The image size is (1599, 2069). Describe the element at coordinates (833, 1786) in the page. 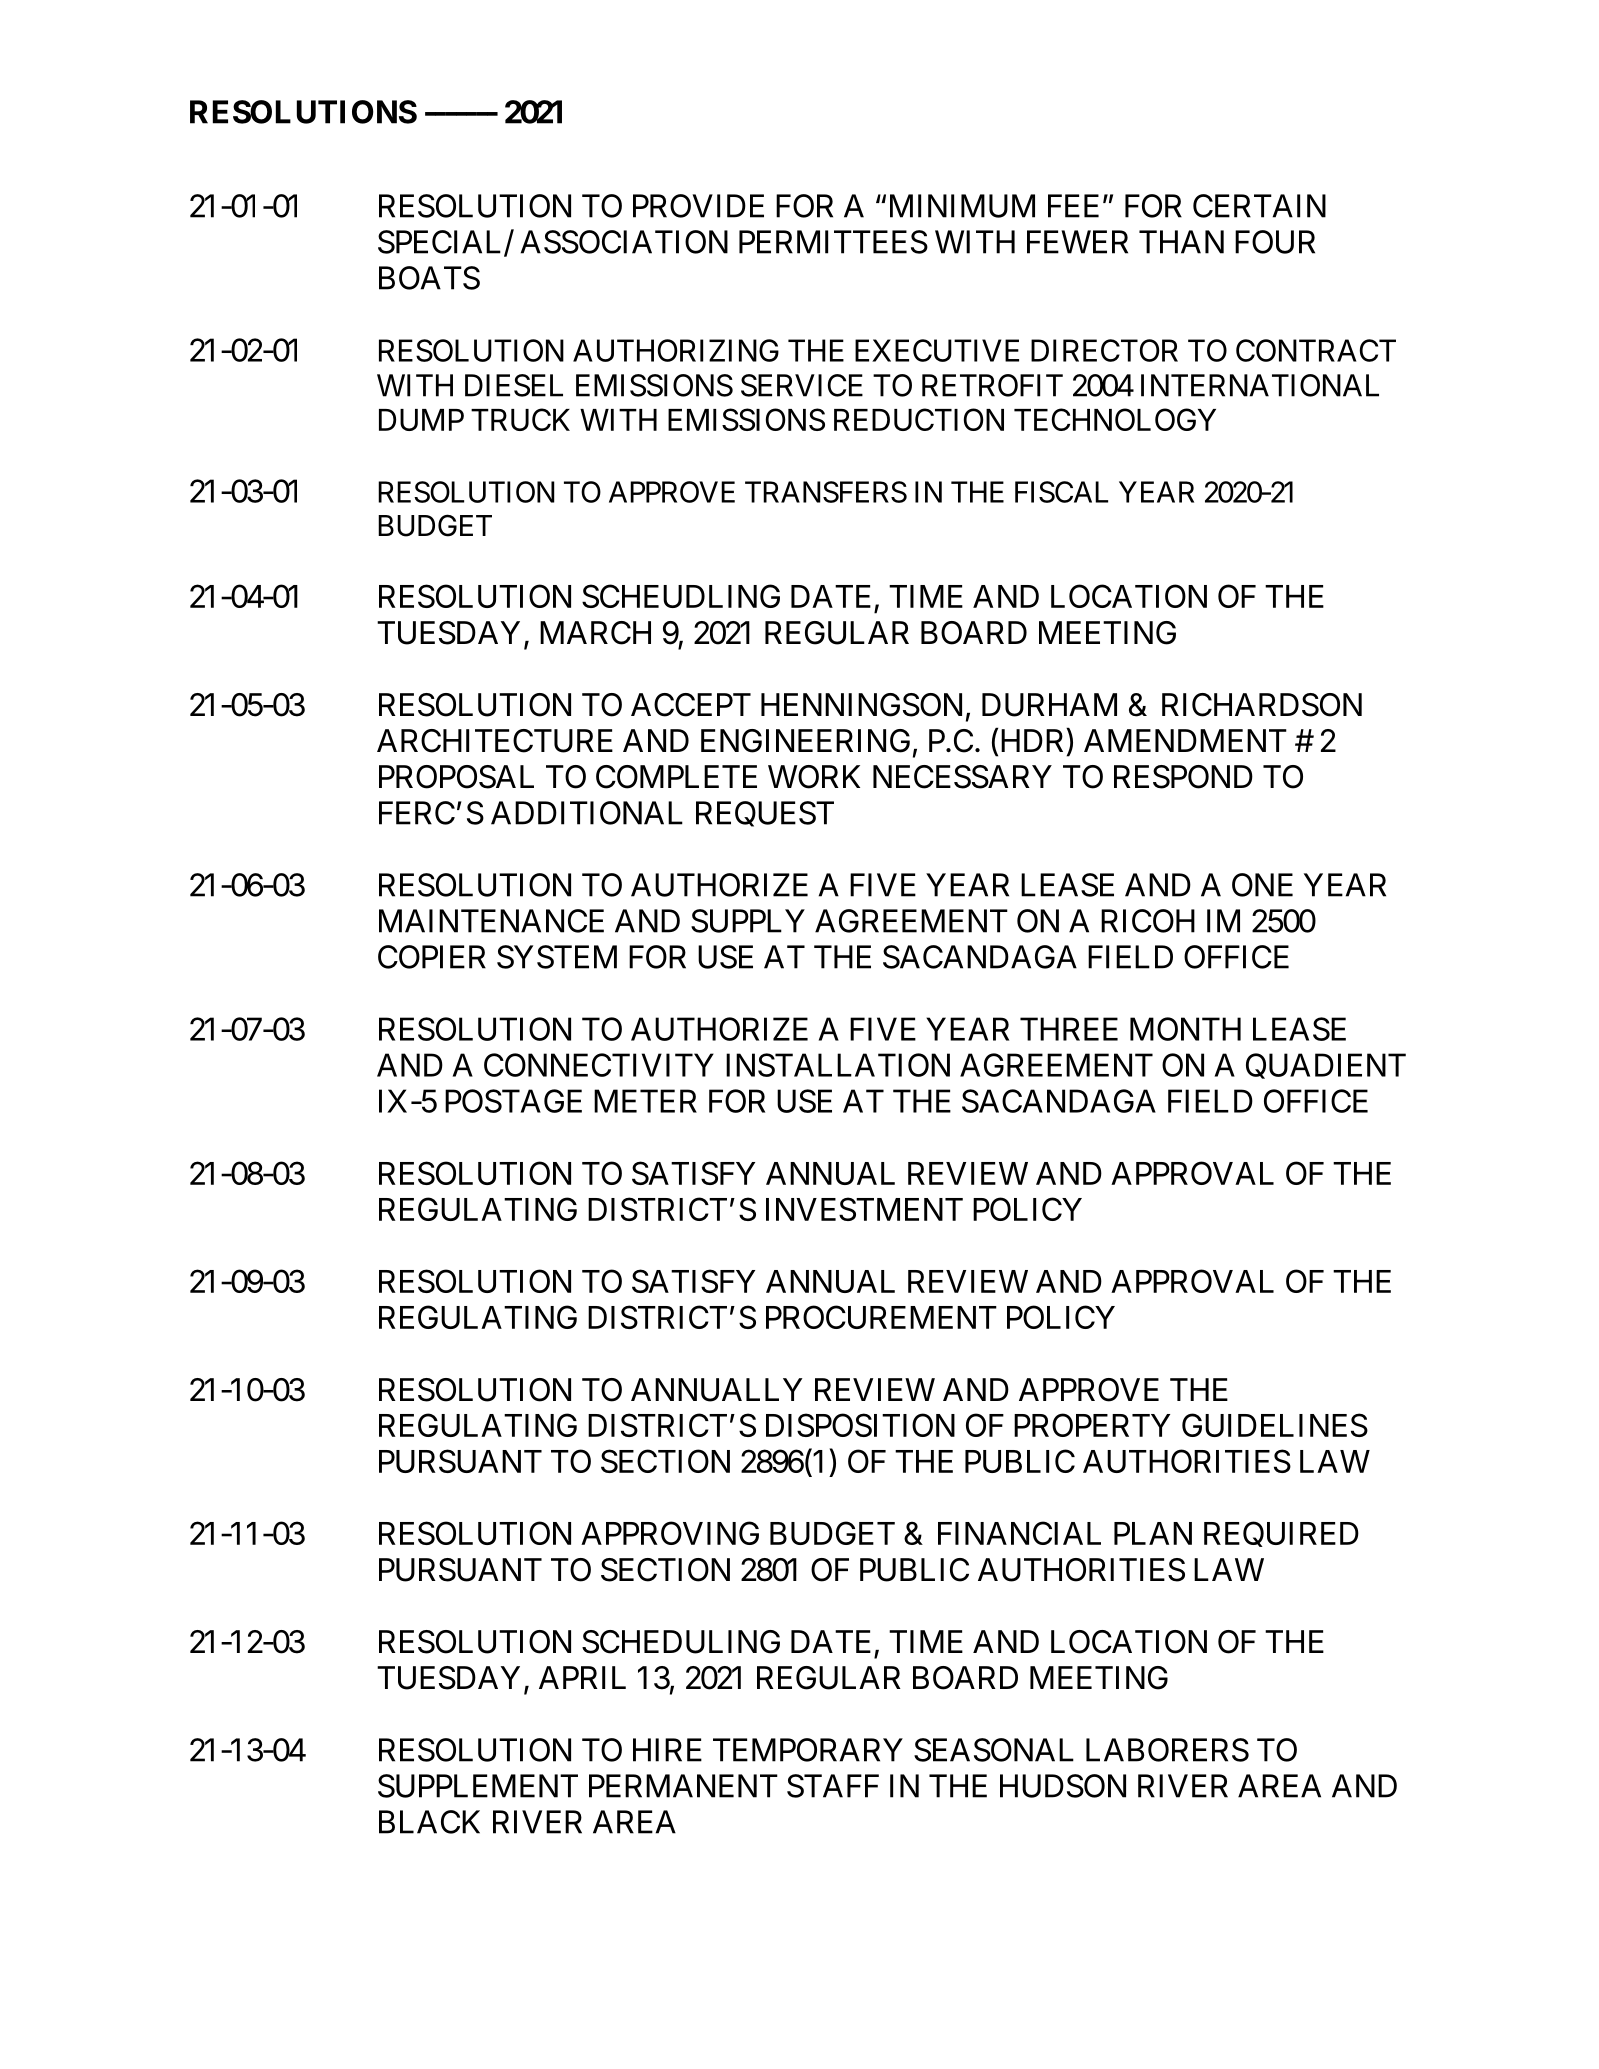

I see `STAFF` at that location.
